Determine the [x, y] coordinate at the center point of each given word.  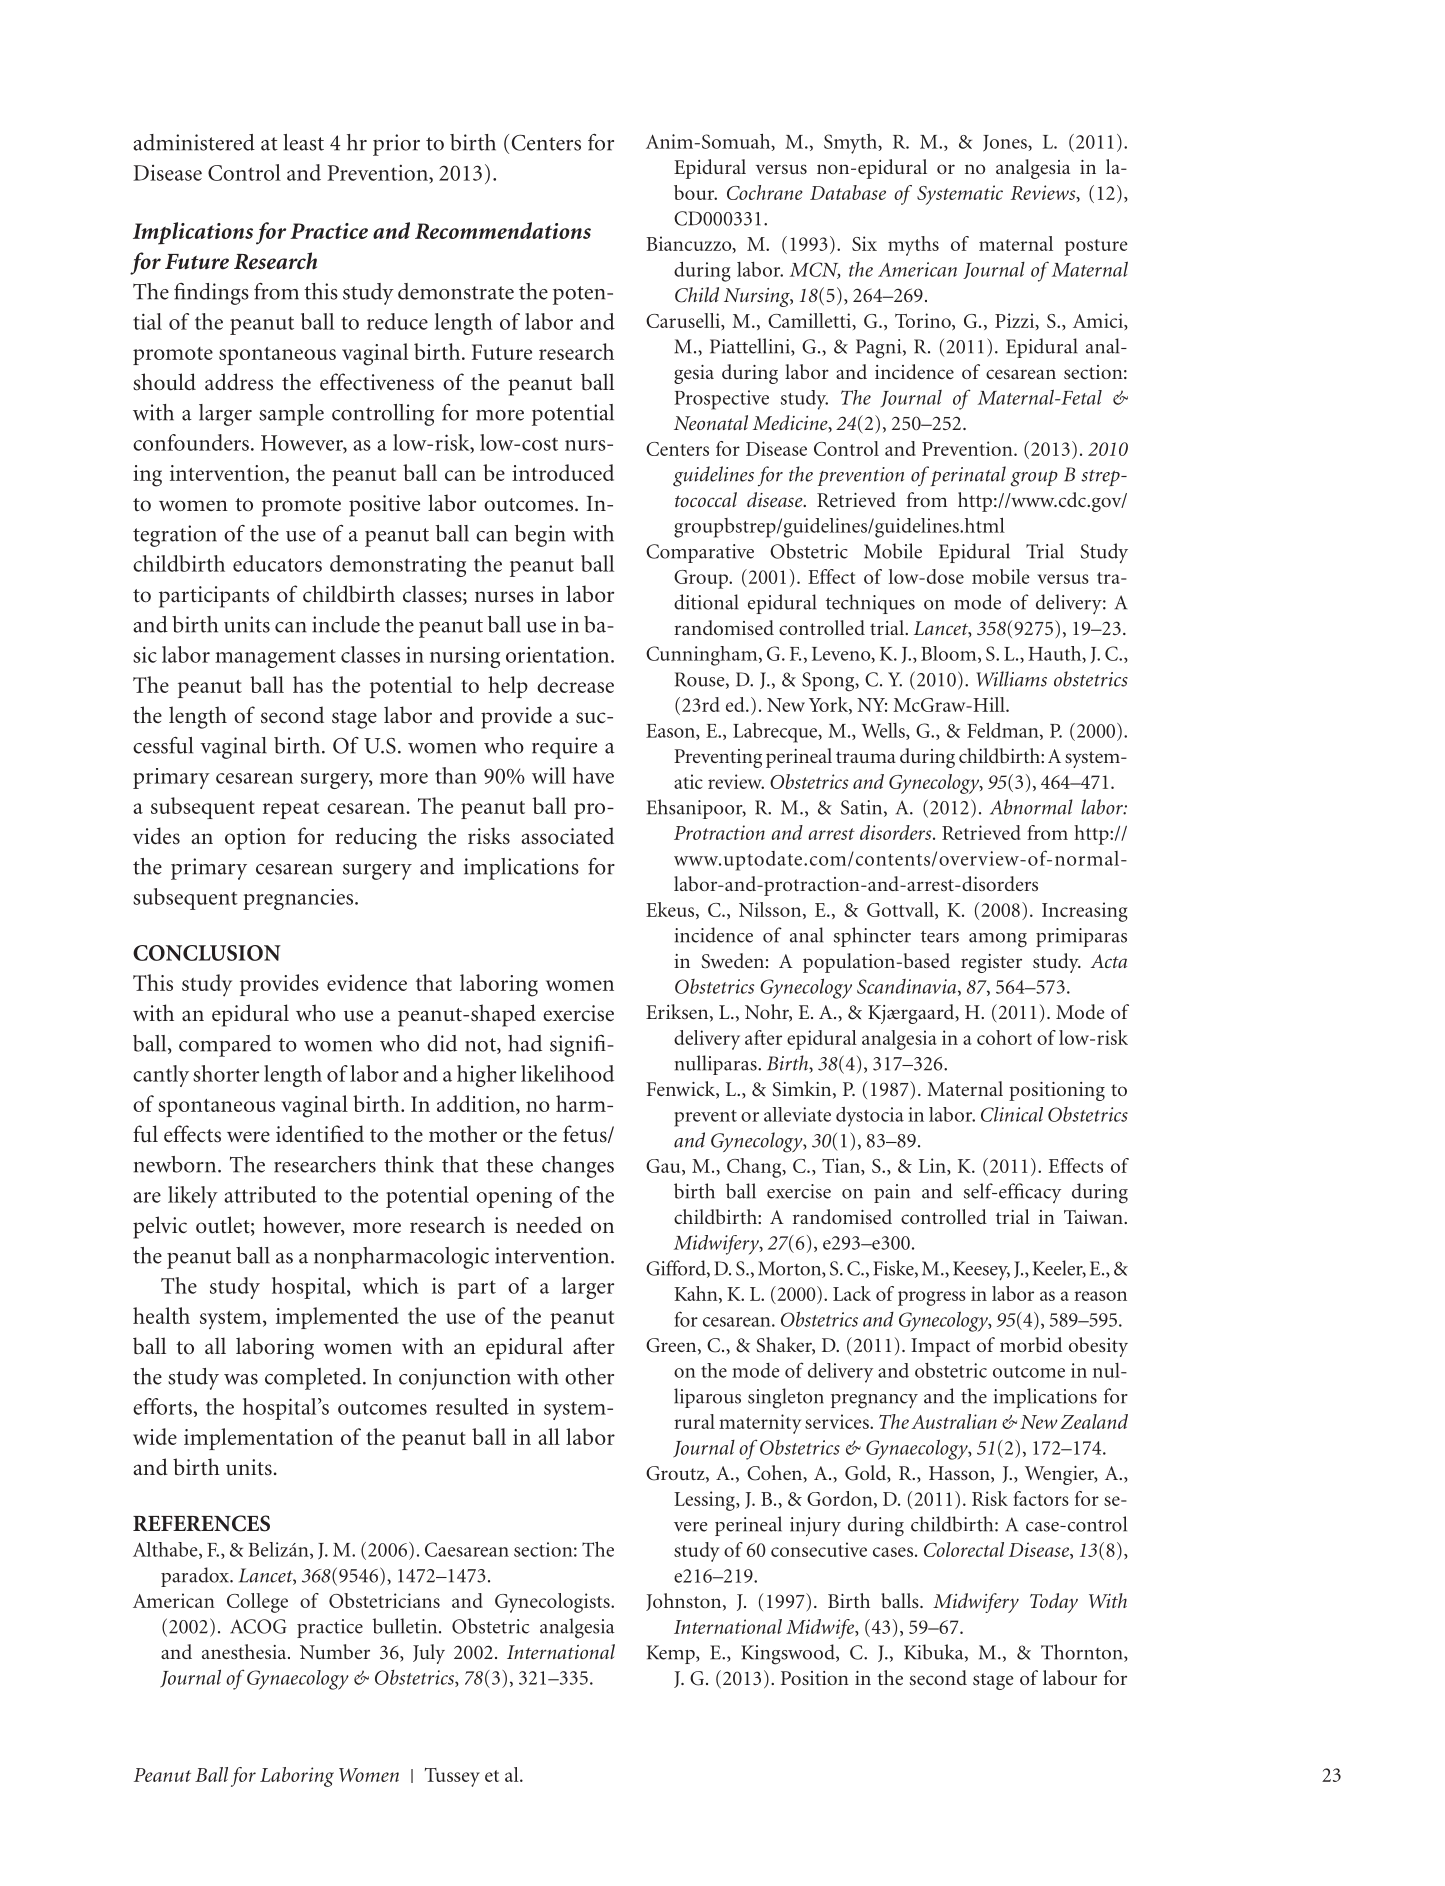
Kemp [672, 1654]
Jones [1006, 143]
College [257, 1603]
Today [1054, 1603]
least [303, 142]
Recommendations [503, 230]
